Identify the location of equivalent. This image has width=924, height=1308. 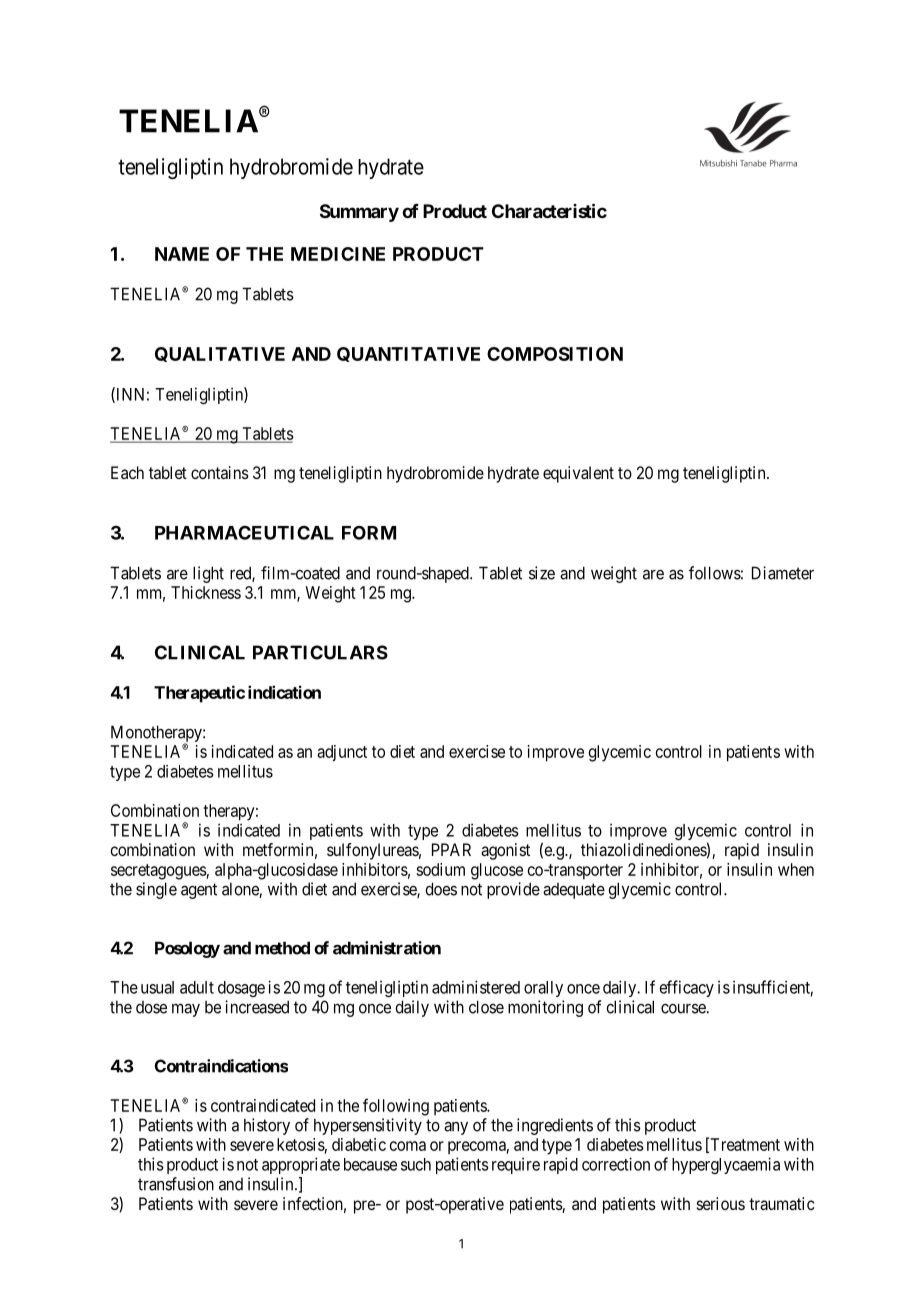
(578, 474).
